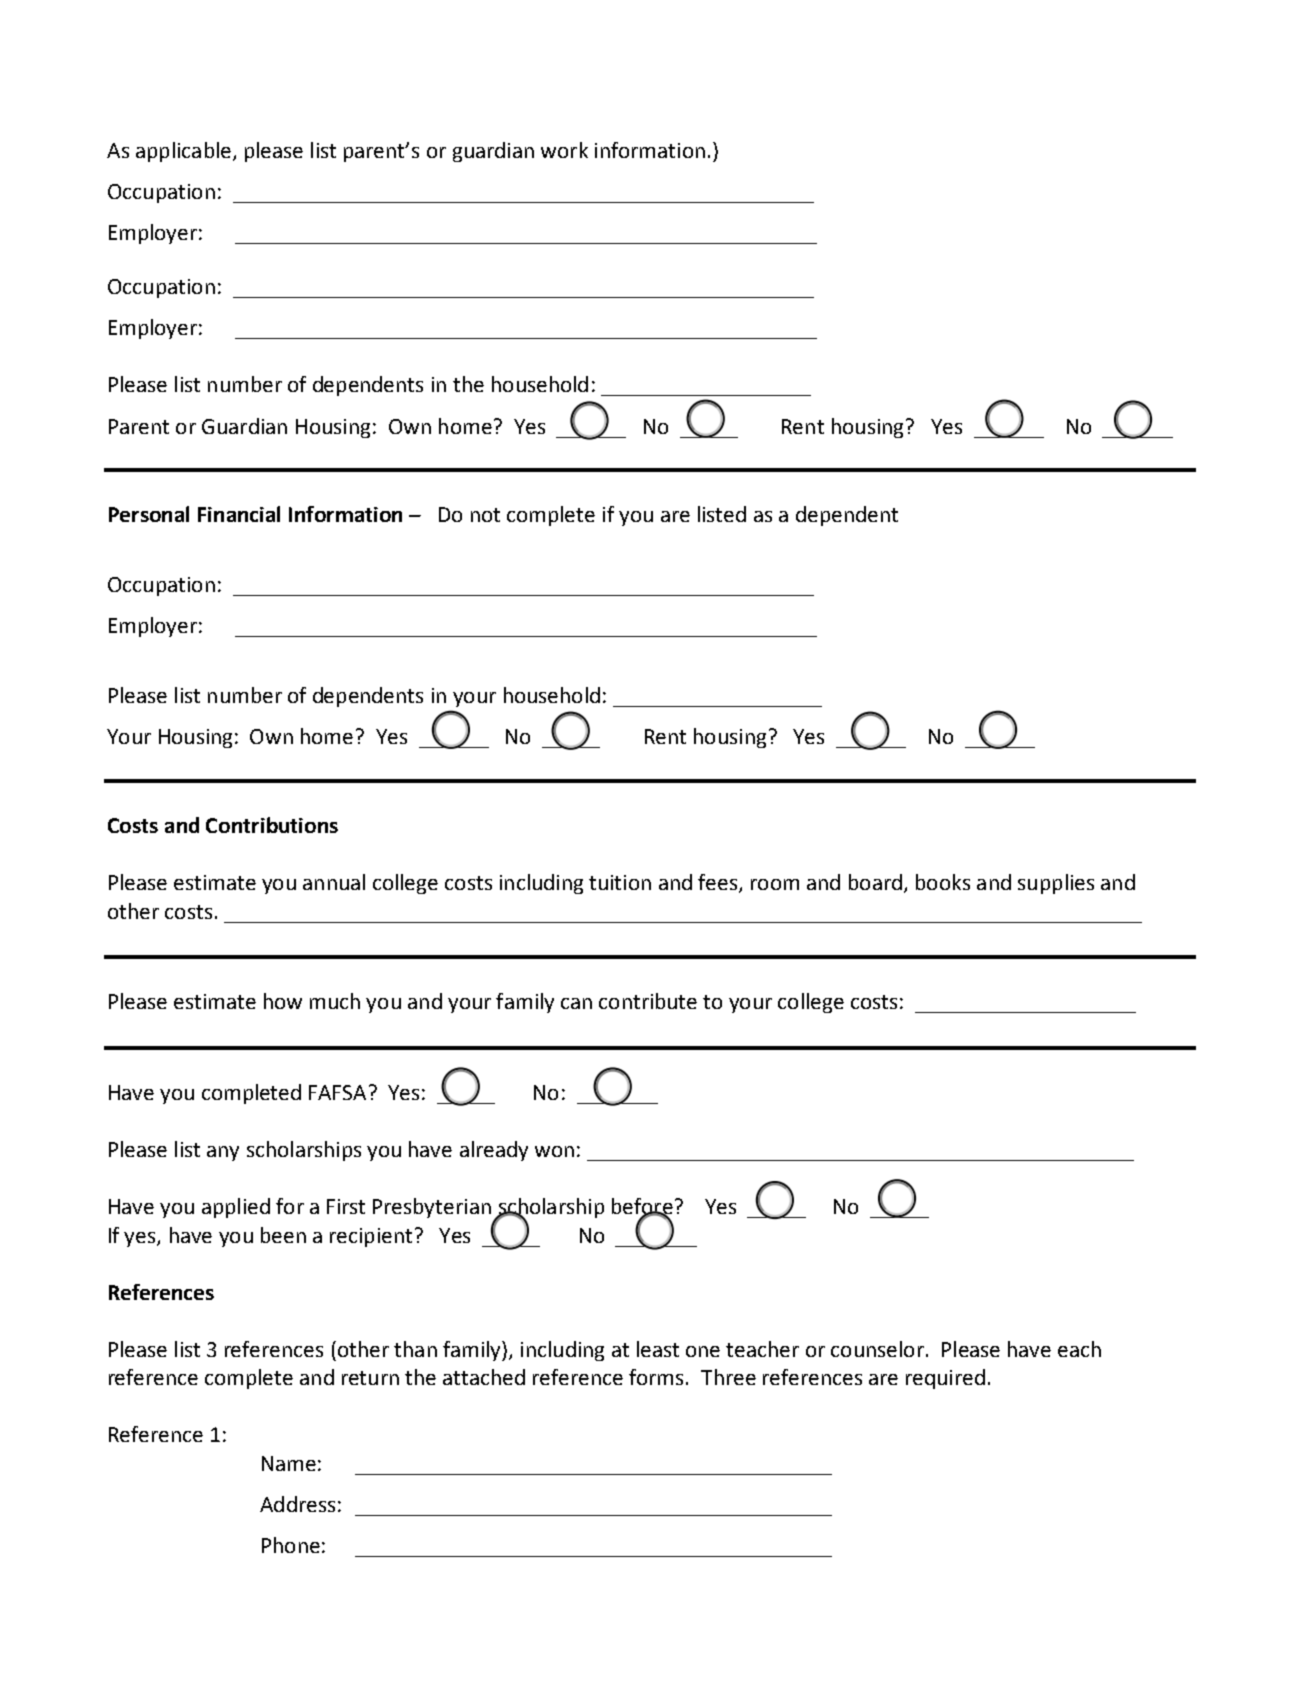  What do you see at coordinates (283, 1001) in the screenshot?
I see `how` at bounding box center [283, 1001].
